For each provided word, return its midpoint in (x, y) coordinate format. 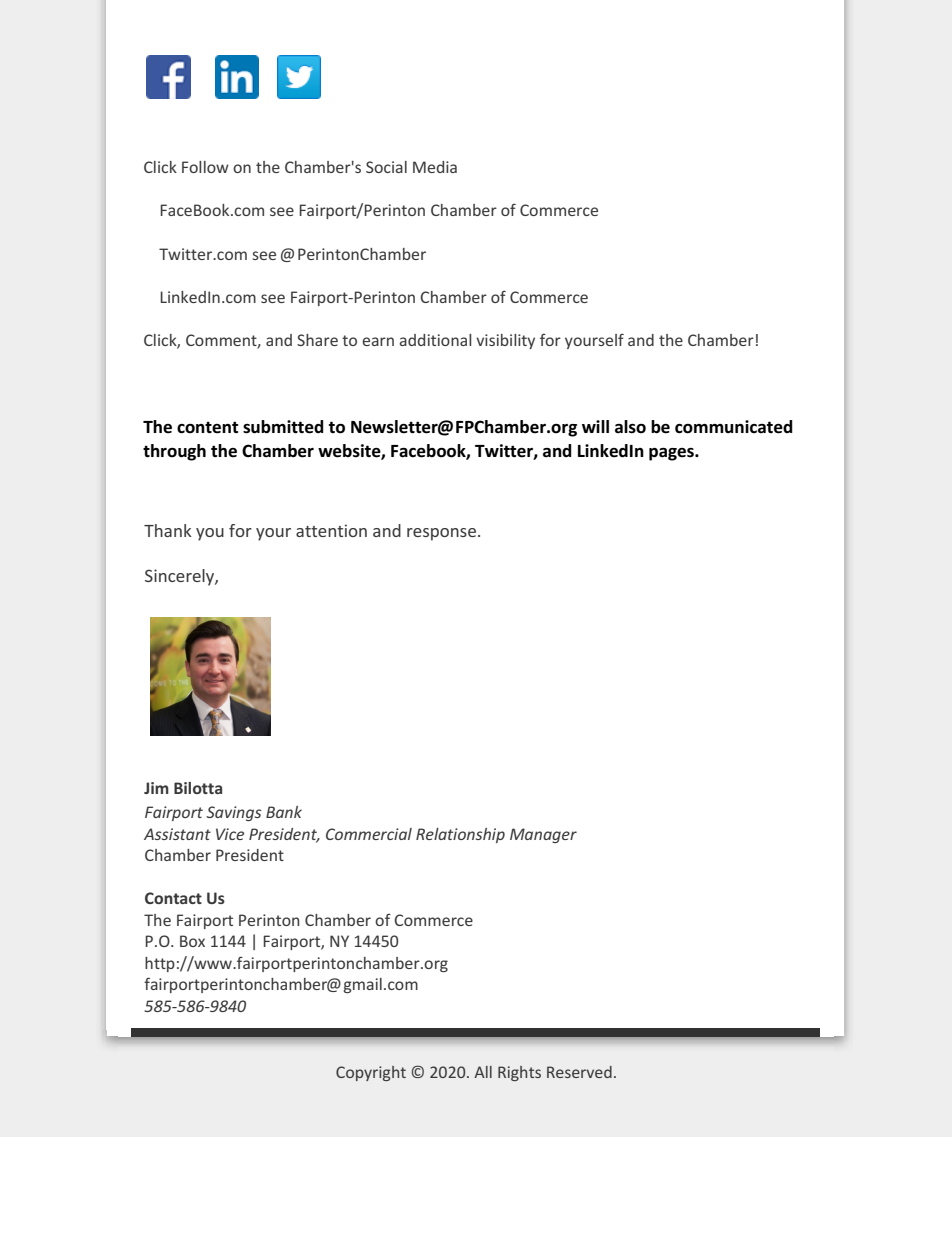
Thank (168, 530)
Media (435, 167)
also (630, 427)
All (483, 1072)
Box (192, 941)
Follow (205, 167)
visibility (505, 341)
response (443, 534)
